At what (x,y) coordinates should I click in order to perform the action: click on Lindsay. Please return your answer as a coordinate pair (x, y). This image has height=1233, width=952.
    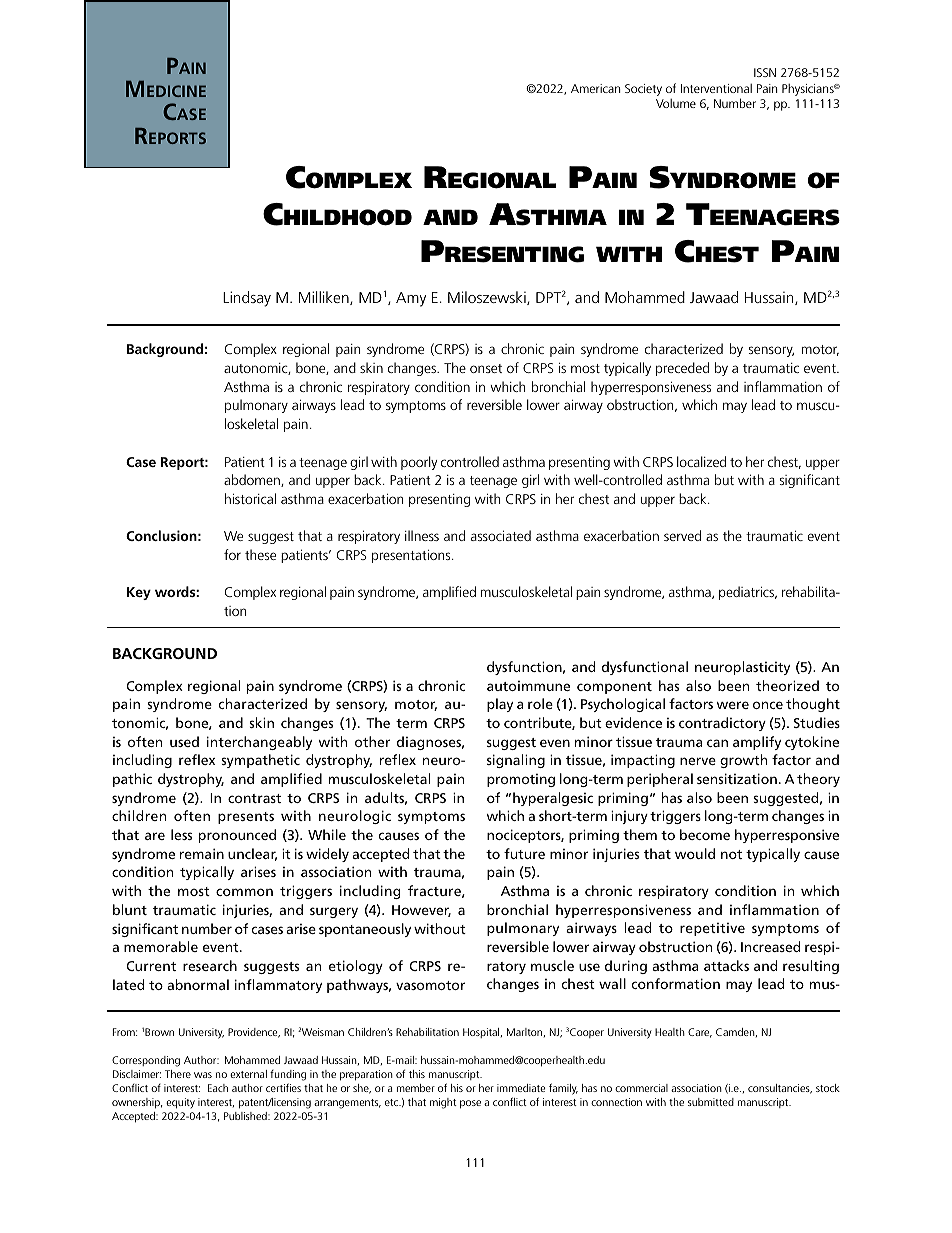
    Looking at the image, I should click on (247, 299).
